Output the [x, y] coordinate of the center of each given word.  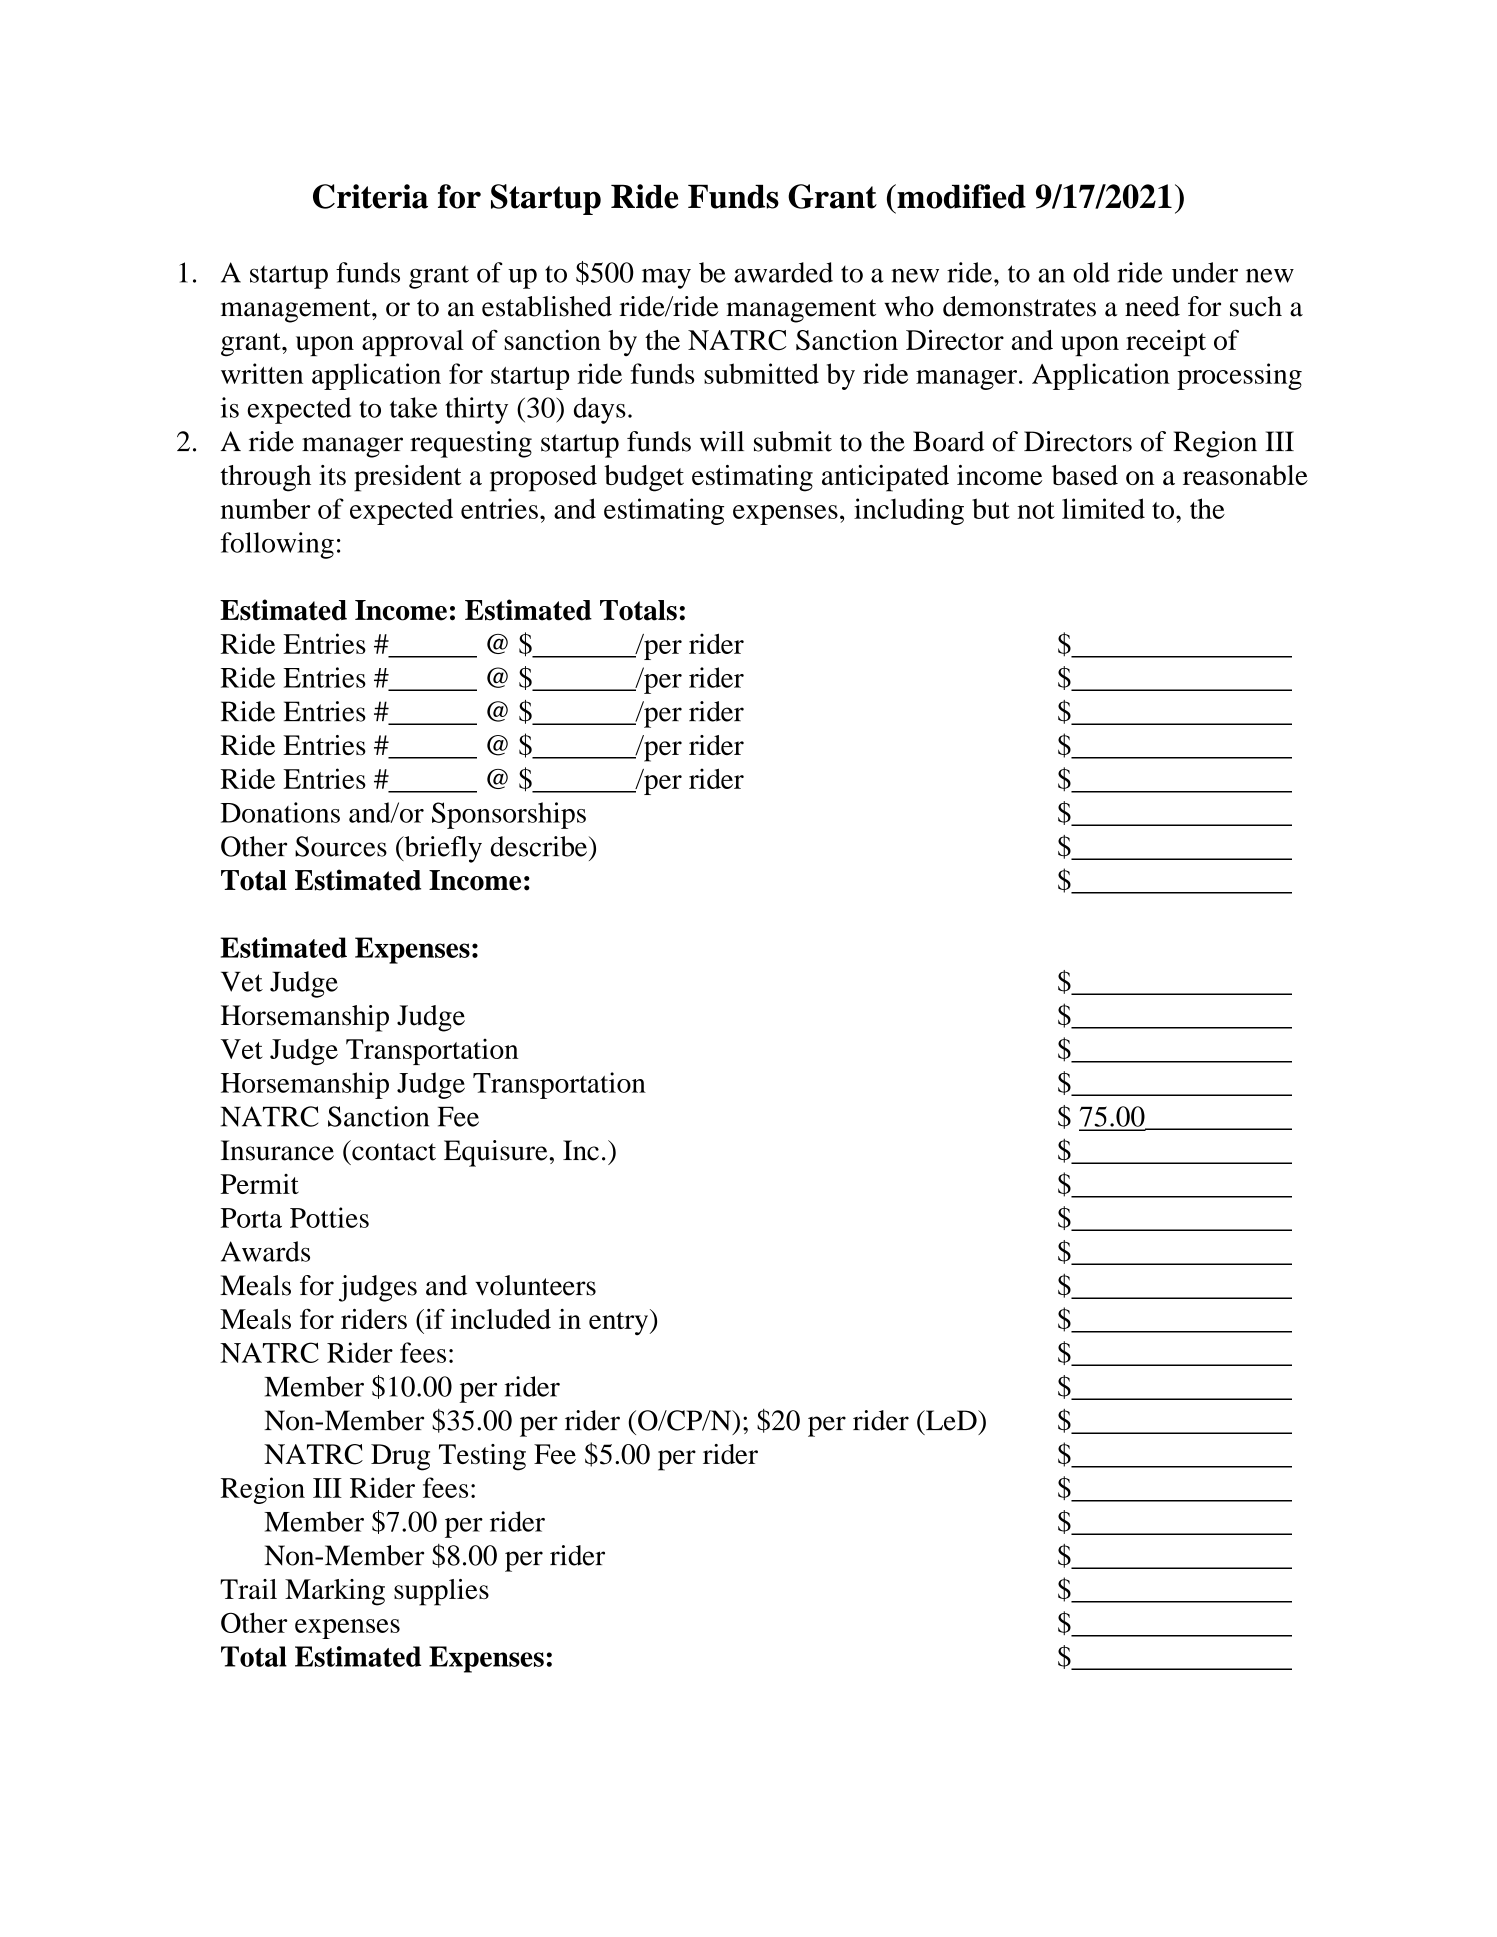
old [1091, 272]
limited [1103, 508]
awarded [783, 272]
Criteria [370, 196]
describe [539, 846]
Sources [341, 846]
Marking [335, 1592]
